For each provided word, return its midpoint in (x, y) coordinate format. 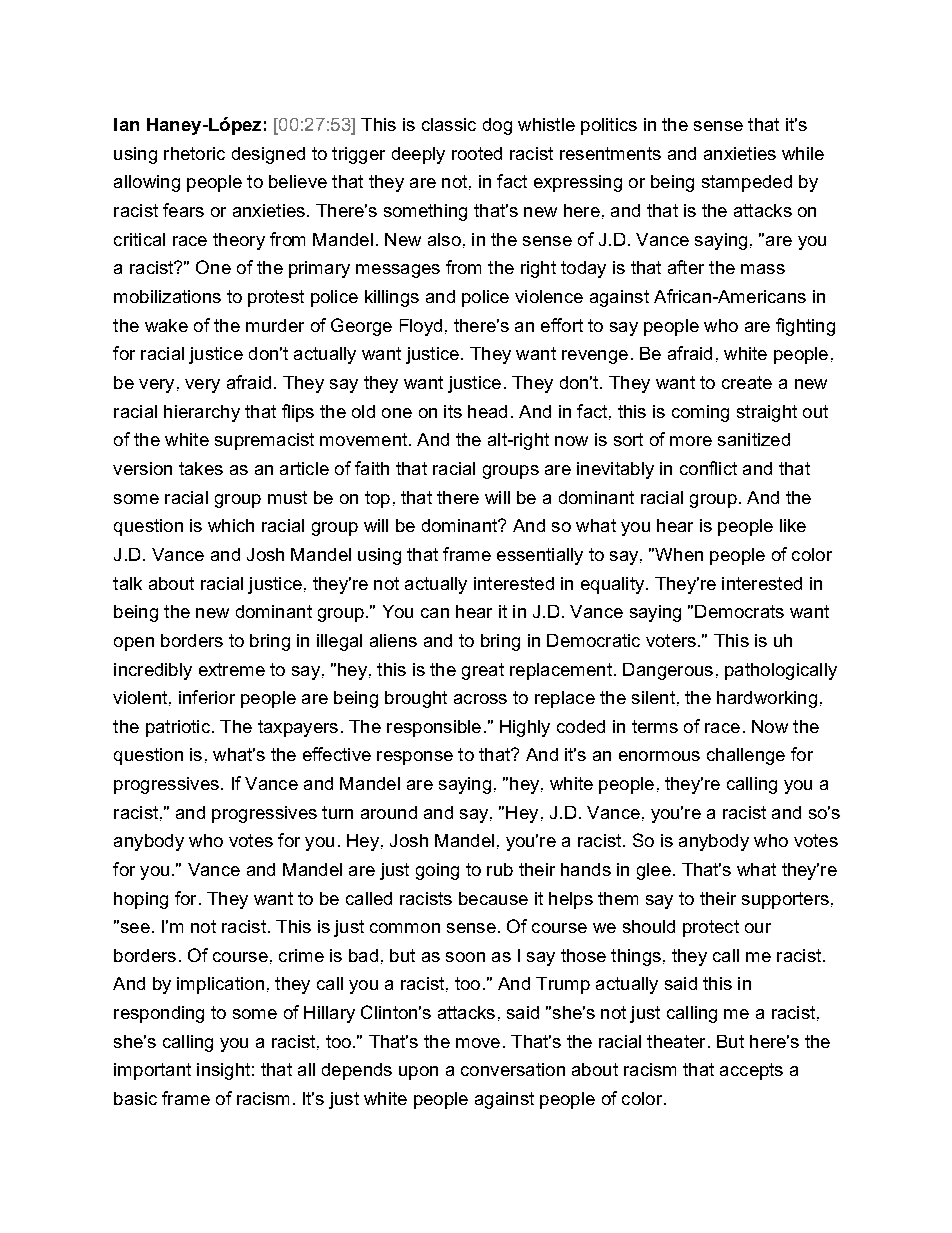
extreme (232, 669)
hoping (141, 900)
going (437, 871)
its (453, 411)
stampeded (747, 183)
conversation (513, 1069)
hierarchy (202, 413)
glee (654, 871)
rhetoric (194, 153)
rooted (477, 153)
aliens (393, 640)
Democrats (739, 611)
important (152, 1071)
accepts (751, 1071)
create (747, 382)
